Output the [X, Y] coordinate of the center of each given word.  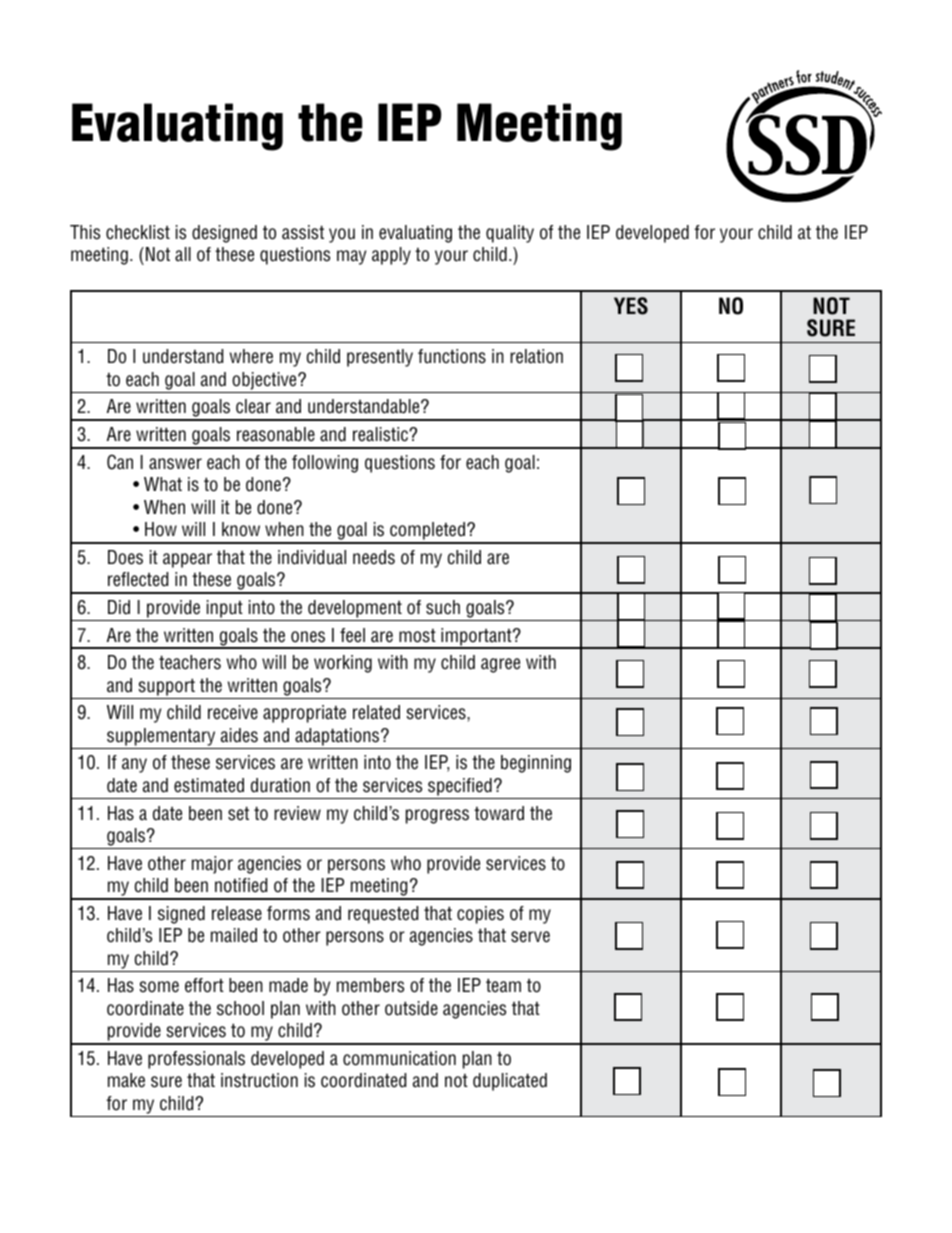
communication [399, 1058]
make [126, 1080]
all [183, 254]
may [351, 257]
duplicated [510, 1082]
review [297, 813]
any [134, 765]
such [443, 607]
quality [510, 234]
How [161, 529]
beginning [536, 764]
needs [374, 557]
